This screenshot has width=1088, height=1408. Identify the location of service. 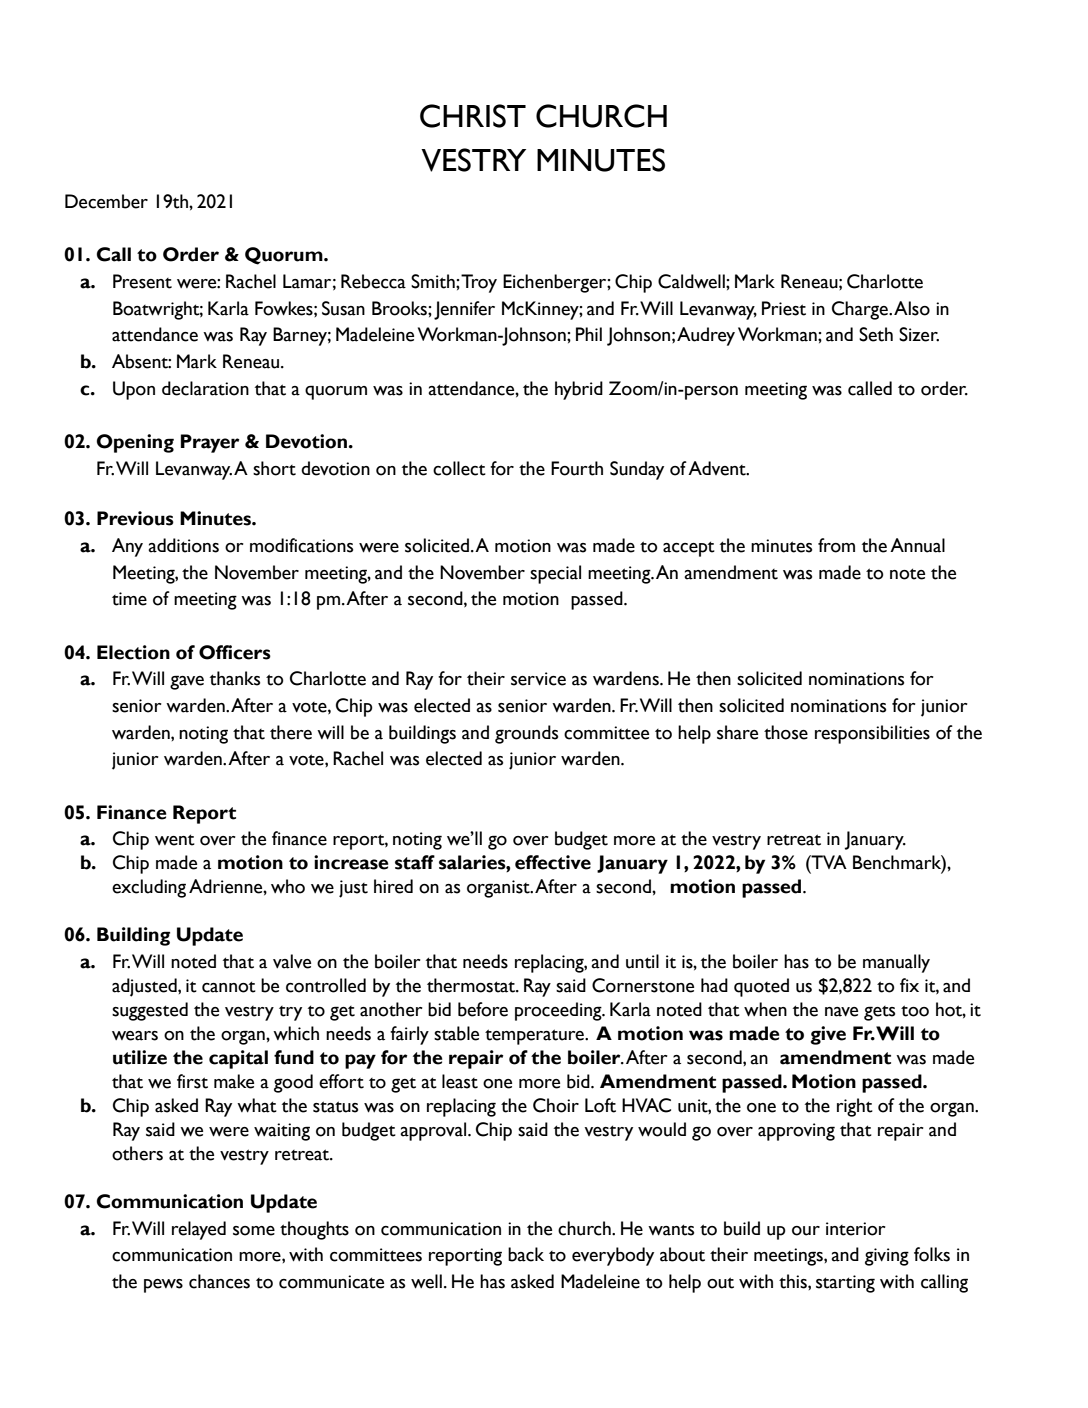
(538, 679).
